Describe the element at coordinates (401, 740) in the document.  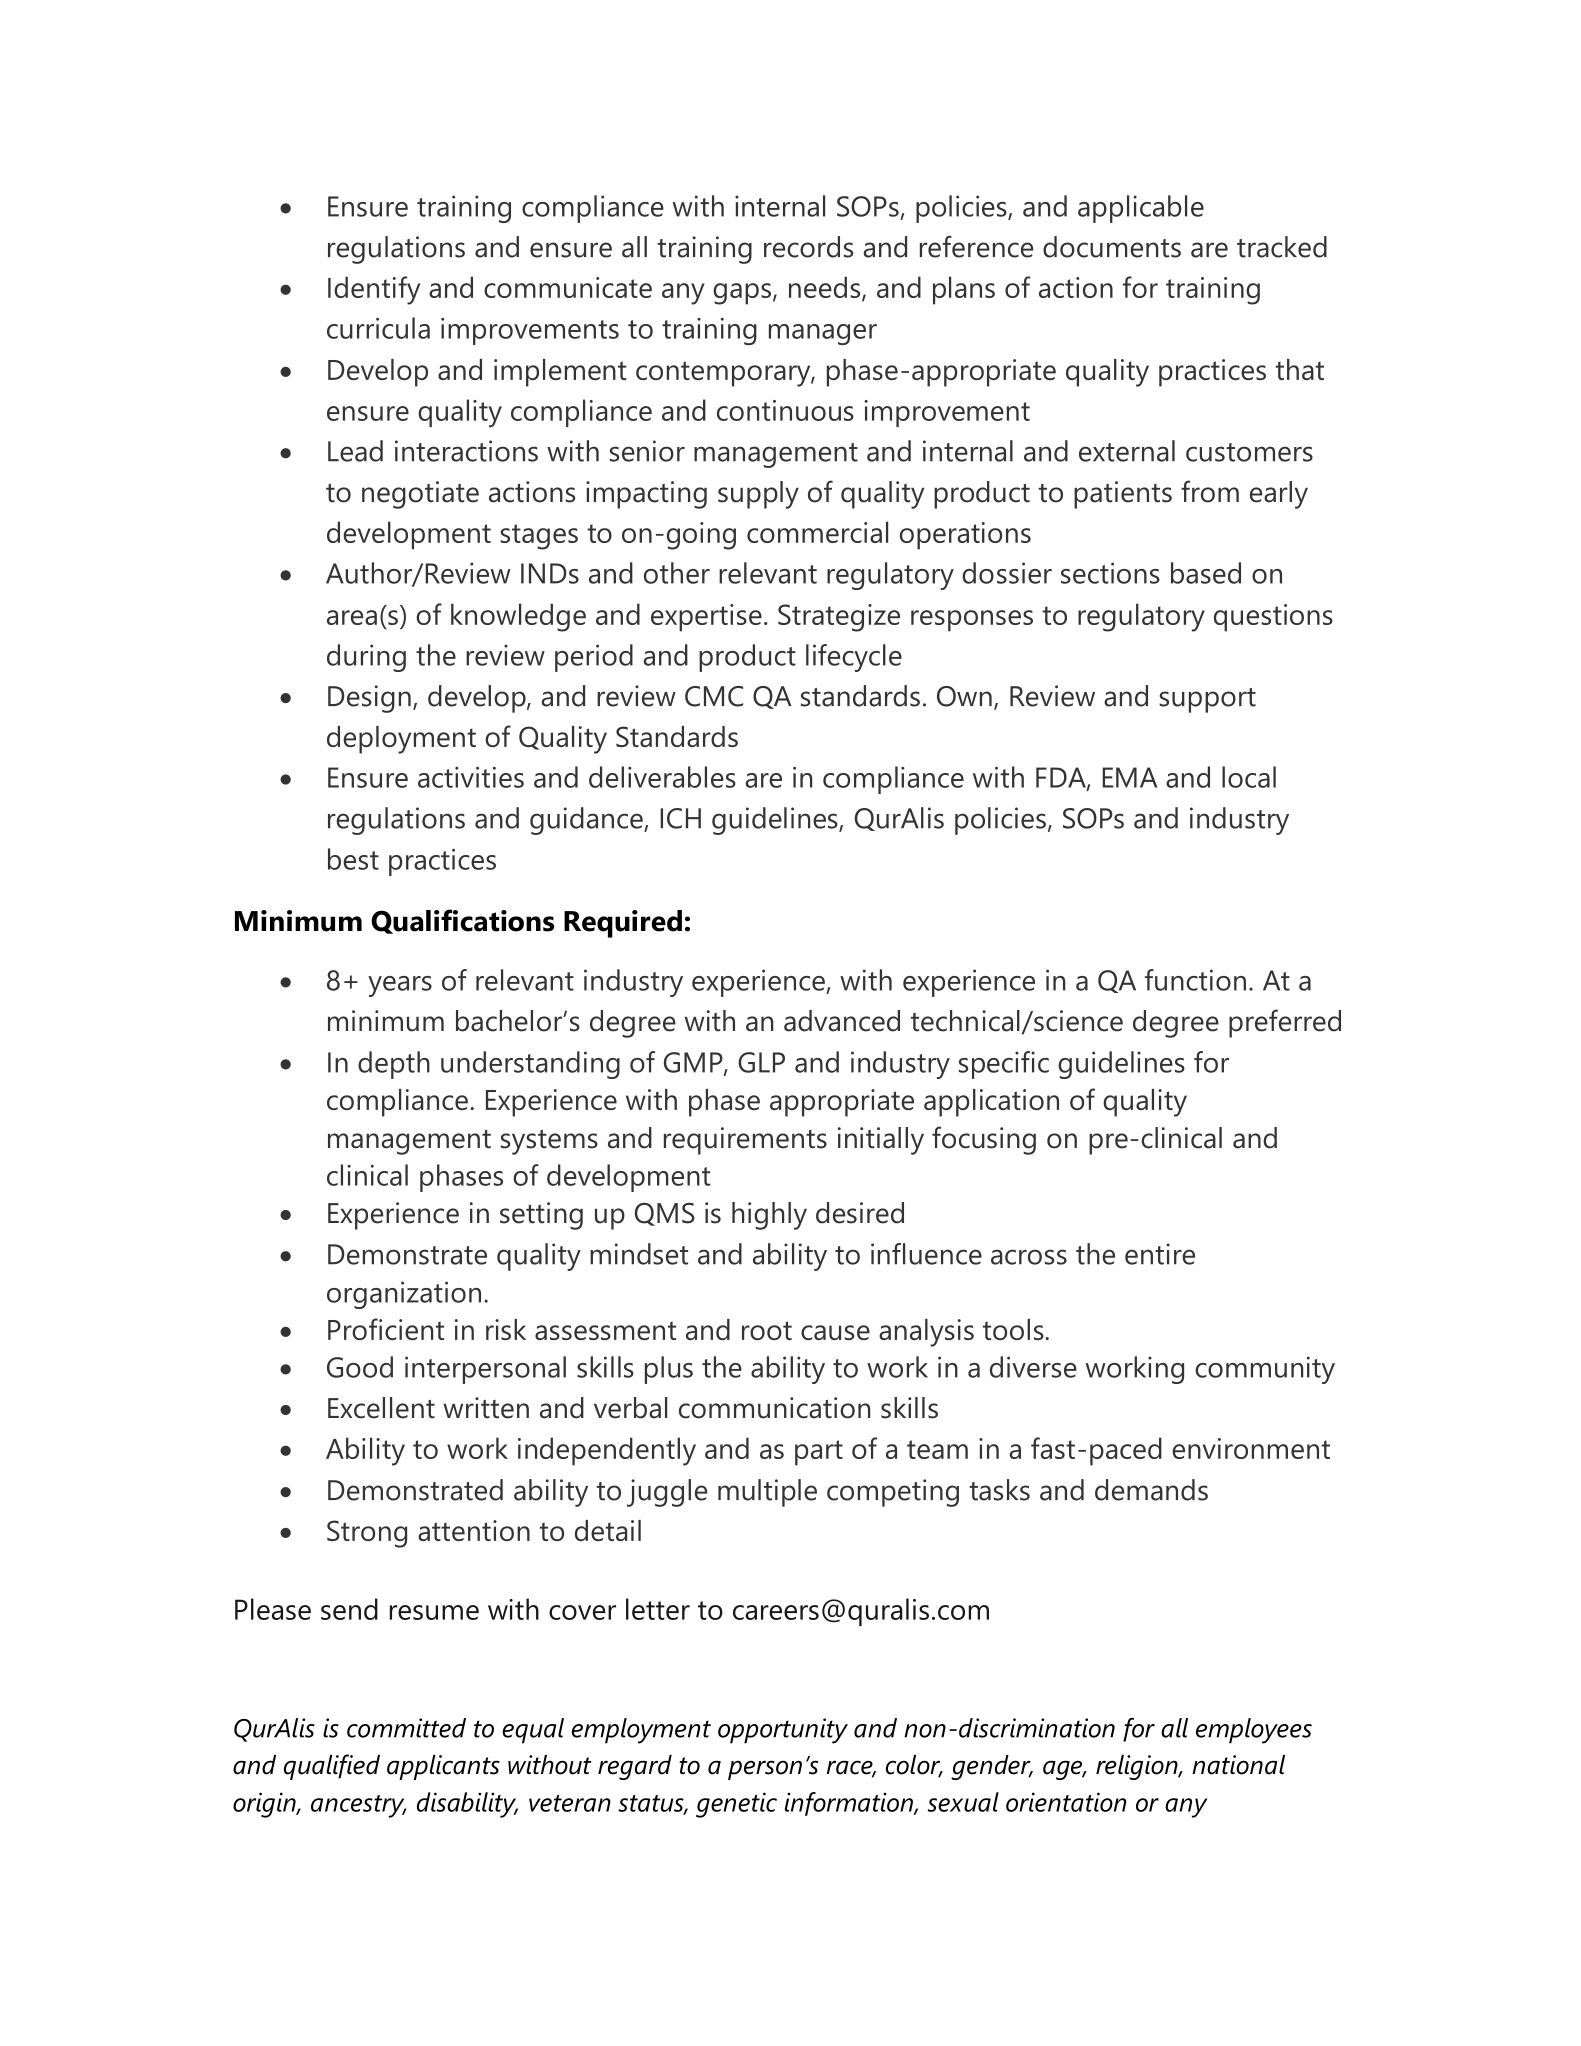
I see `deployment` at that location.
